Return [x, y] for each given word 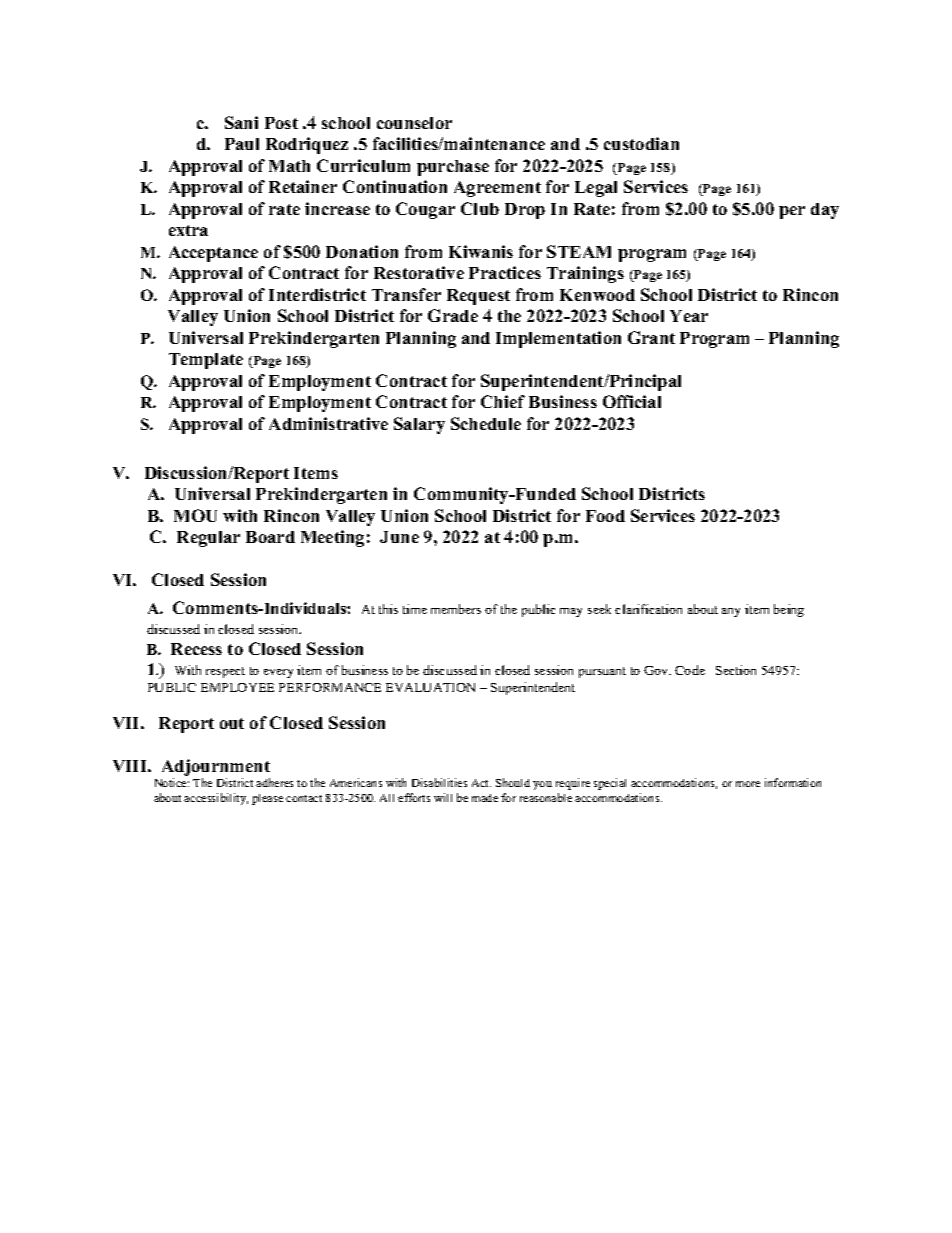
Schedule [486, 423]
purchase [453, 168]
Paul [242, 144]
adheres [274, 782]
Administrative [328, 423]
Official [632, 401]
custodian [641, 143]
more [748, 784]
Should [513, 782]
